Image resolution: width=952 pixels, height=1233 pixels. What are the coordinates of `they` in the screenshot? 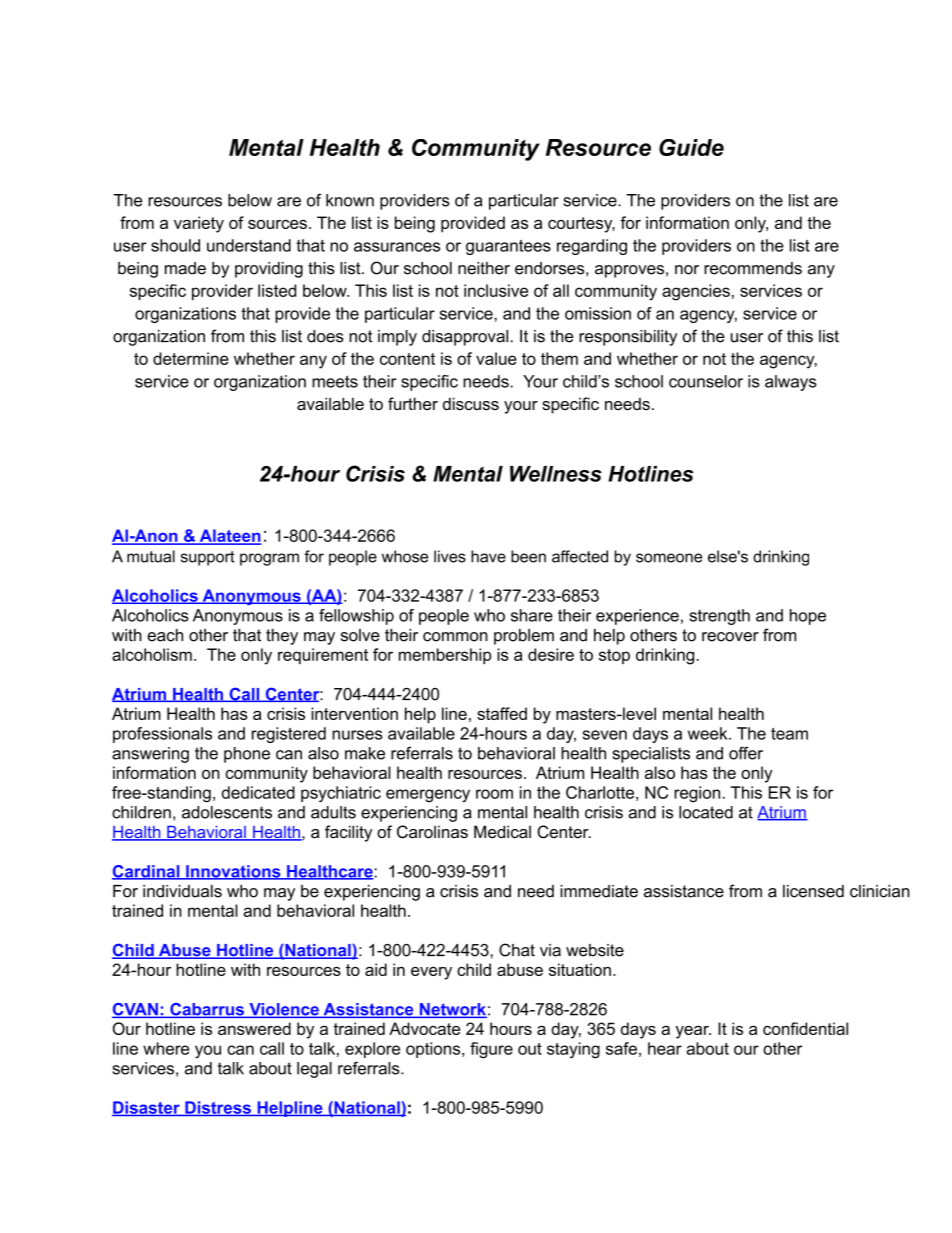 It's located at (282, 637).
